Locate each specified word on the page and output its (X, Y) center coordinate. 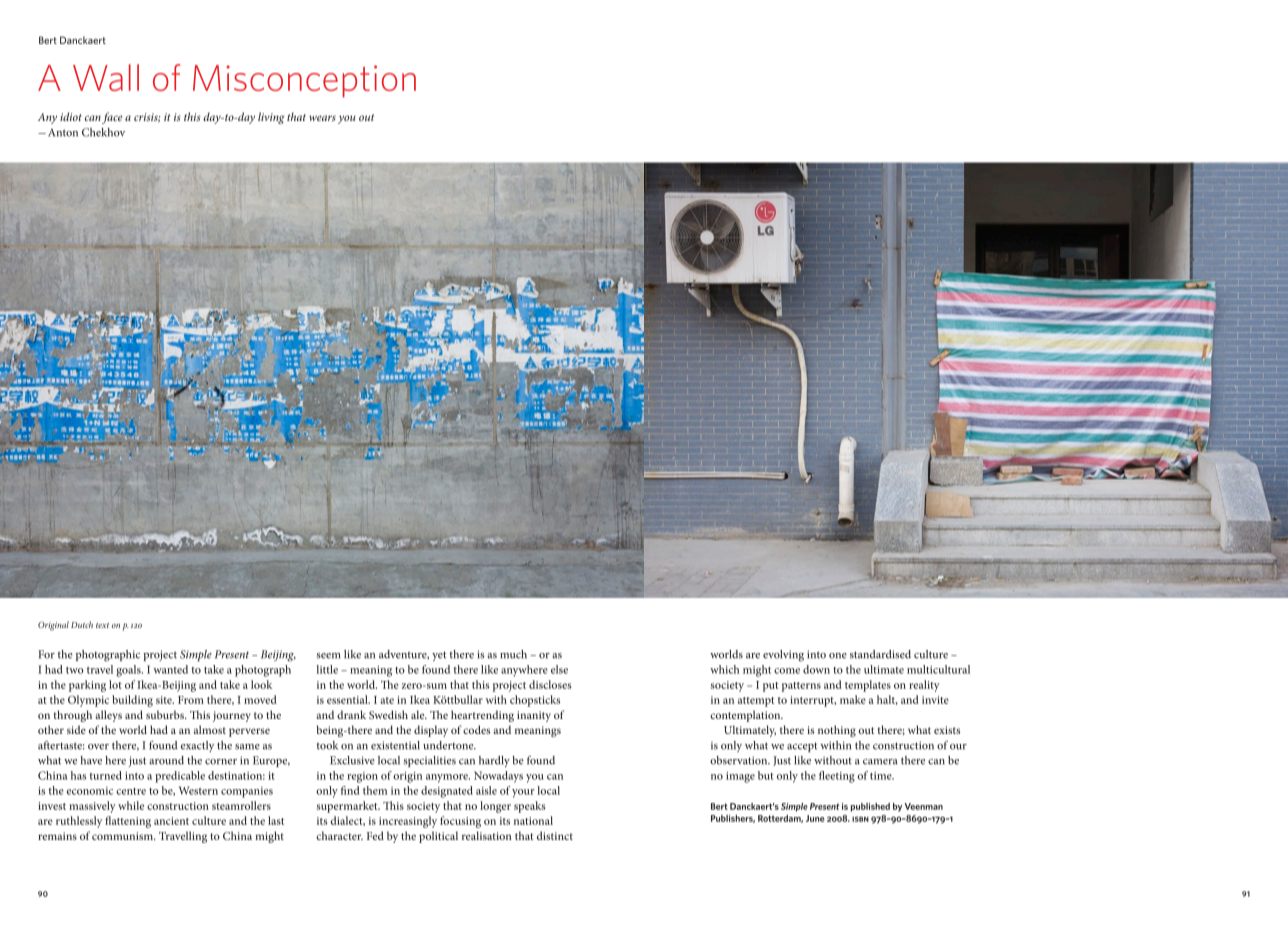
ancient (171, 821)
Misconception (304, 81)
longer (495, 807)
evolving (783, 656)
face (112, 118)
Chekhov (103, 132)
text (102, 625)
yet (439, 656)
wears (322, 118)
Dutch (82, 624)
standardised (880, 654)
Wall (106, 77)
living (271, 118)
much (513, 654)
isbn (860, 819)
